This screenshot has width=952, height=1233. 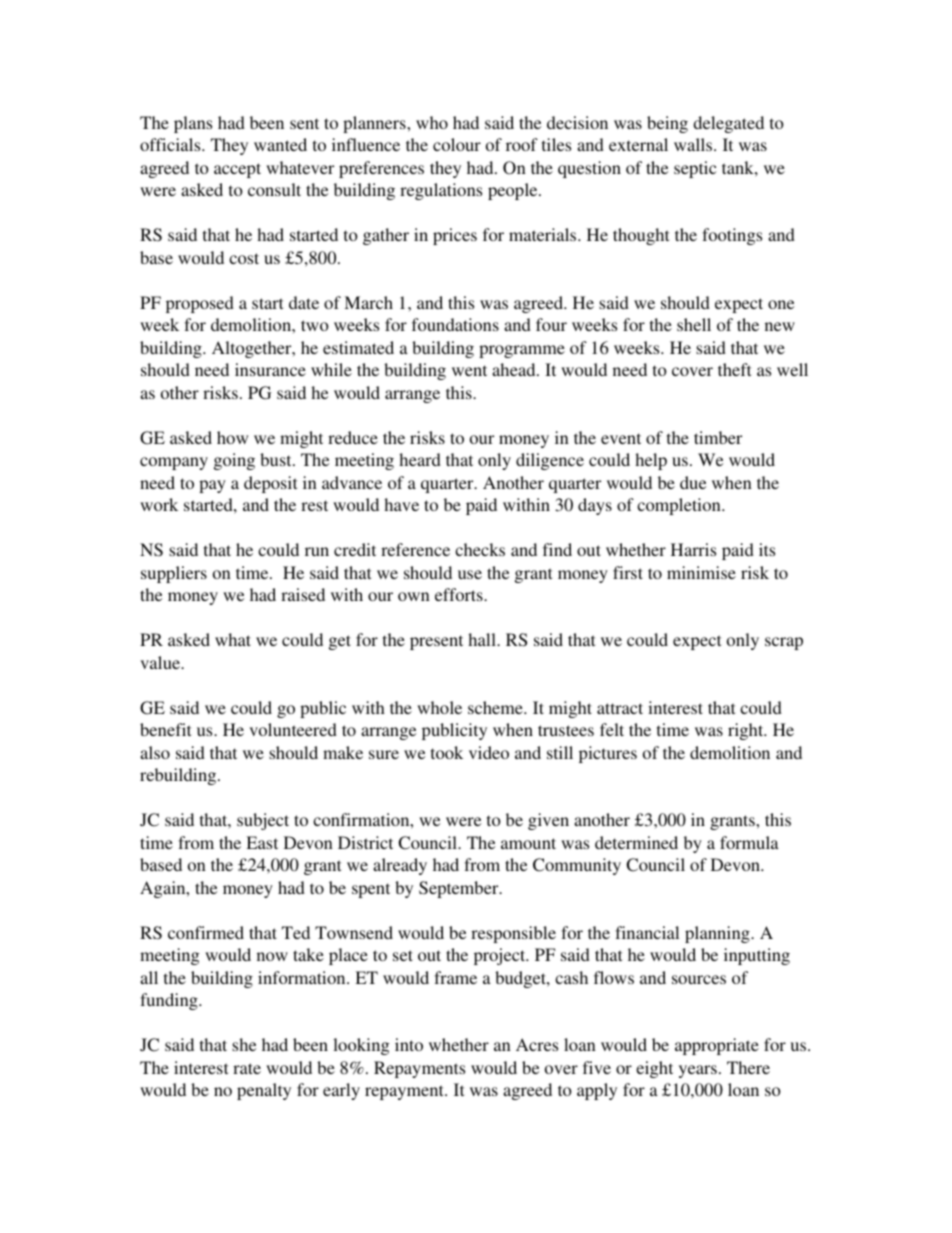 I want to click on going, so click(x=234, y=461).
